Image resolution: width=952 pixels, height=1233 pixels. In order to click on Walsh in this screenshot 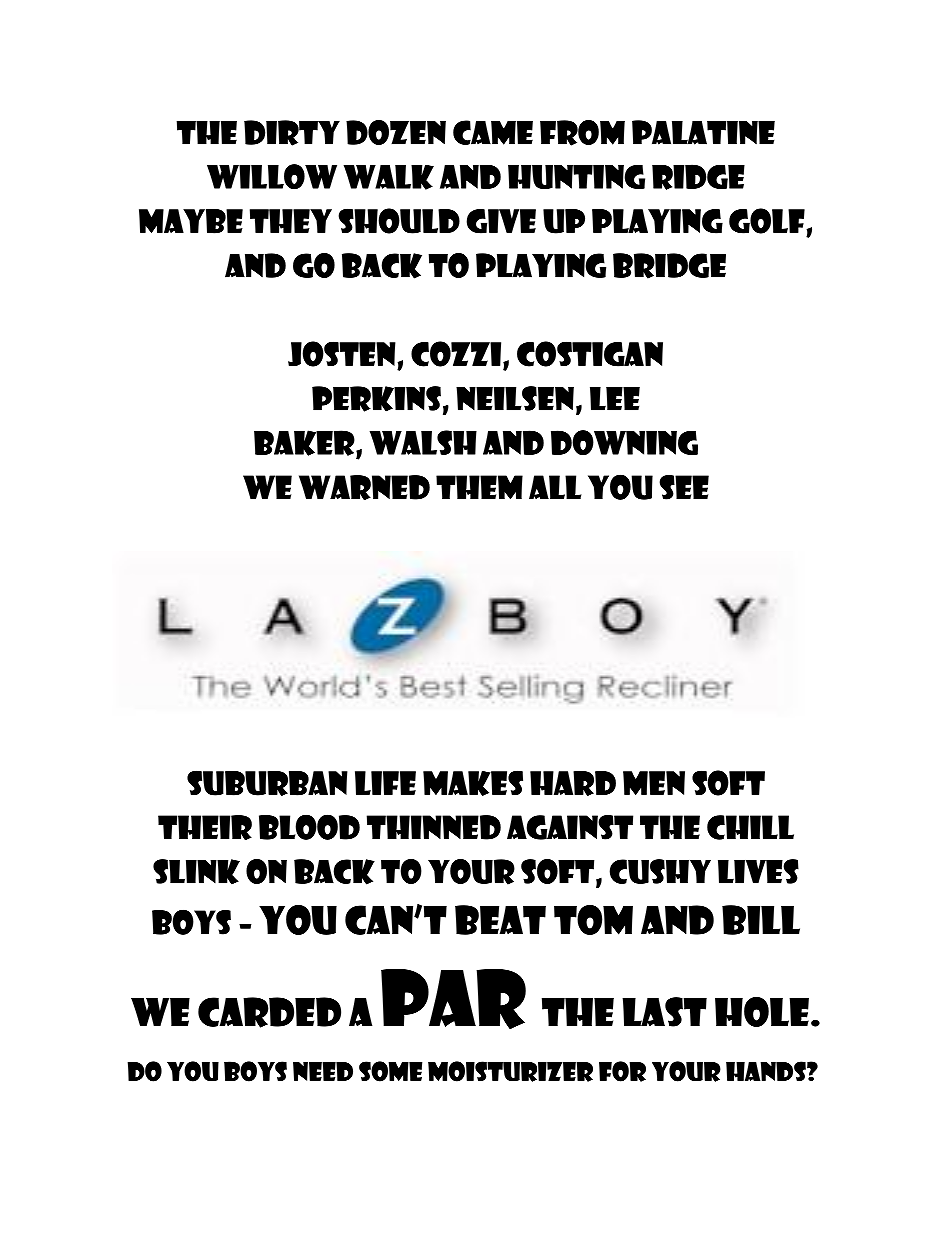, I will do `click(423, 442)`.
